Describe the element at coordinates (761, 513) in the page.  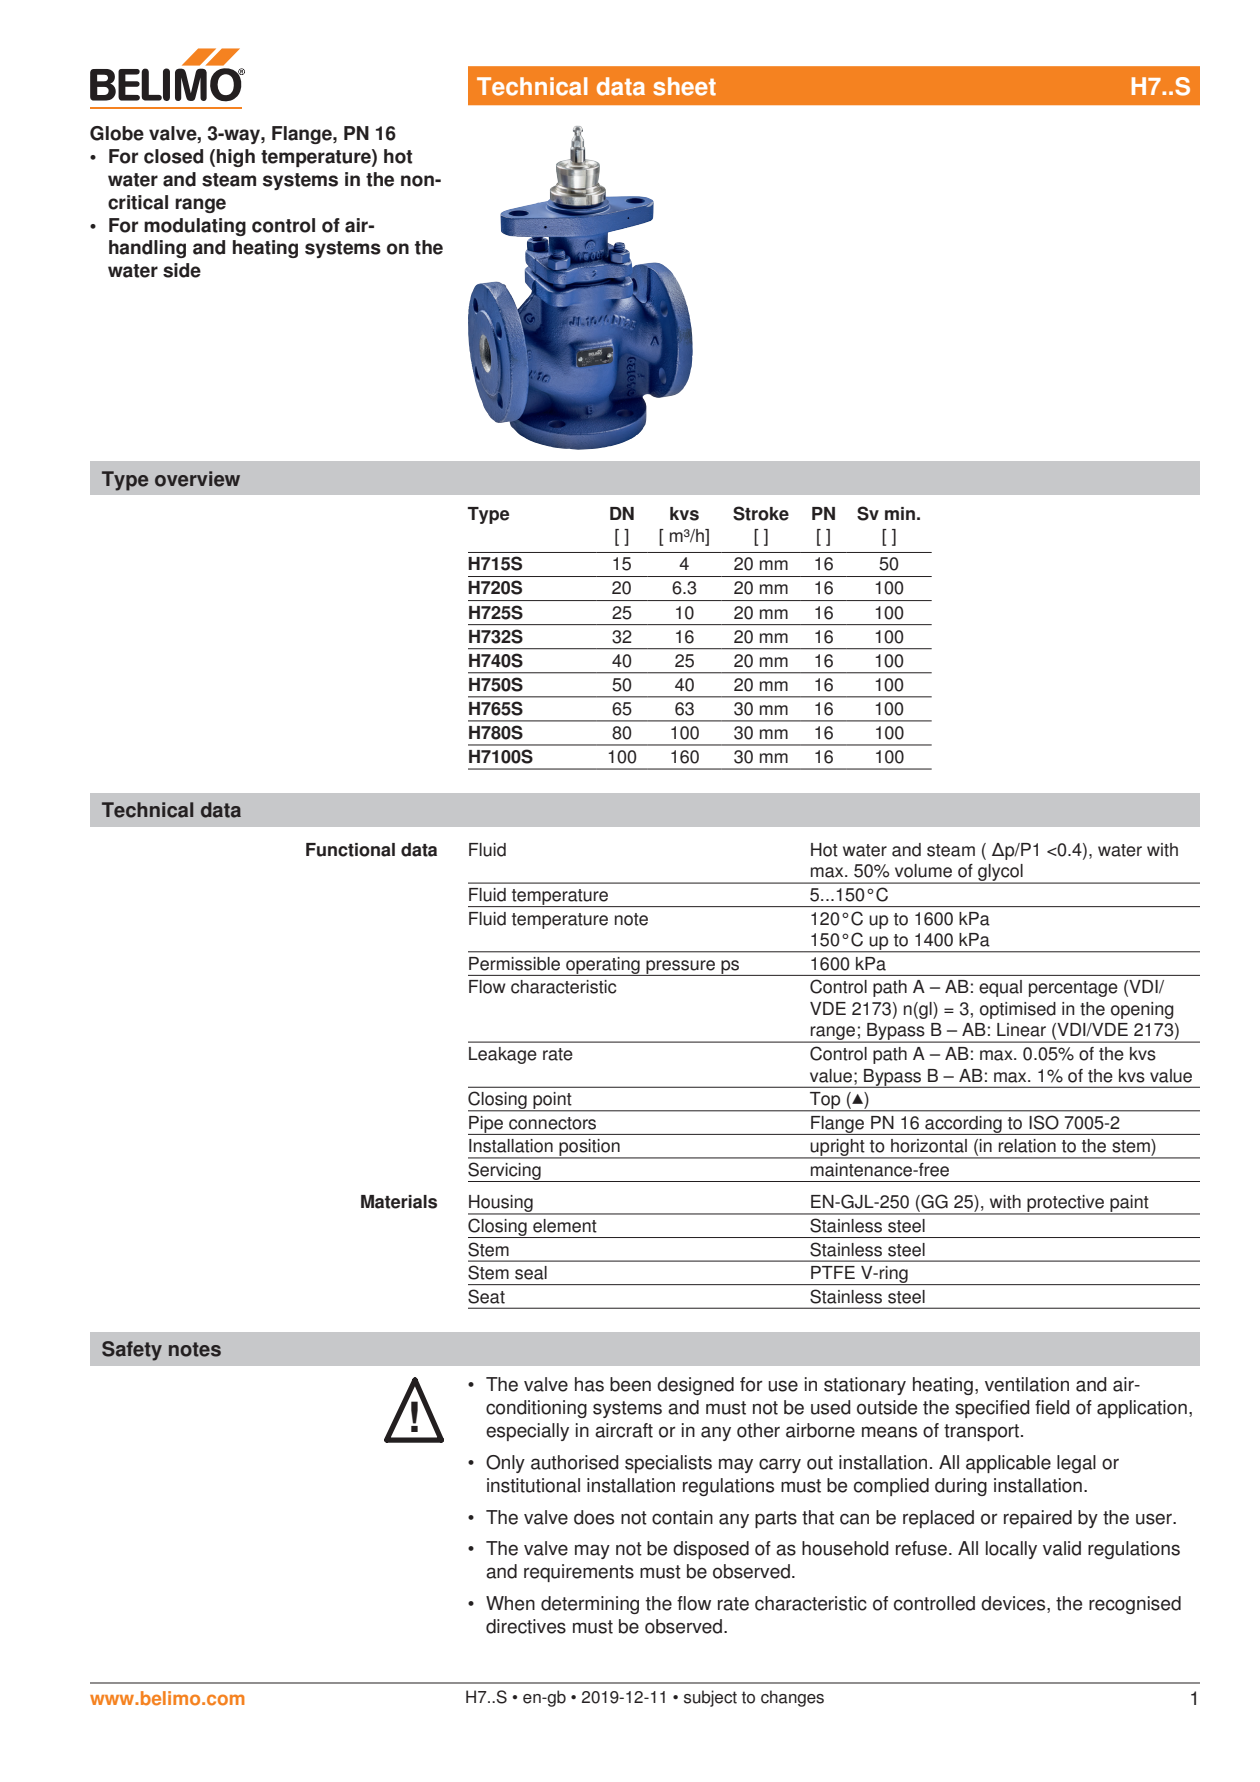
I see `Stroke` at that location.
